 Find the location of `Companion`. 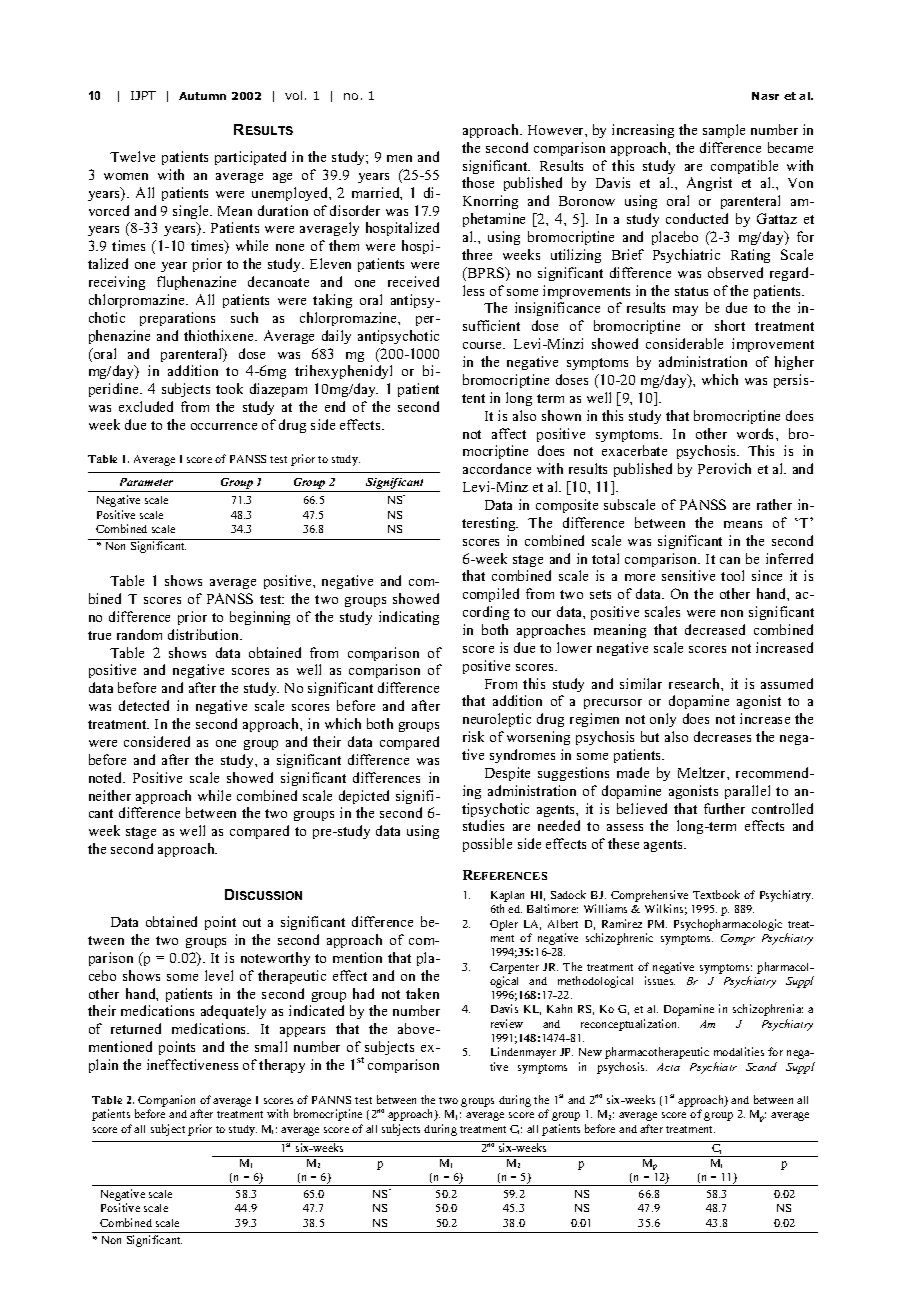

Companion is located at coordinates (166, 1102).
